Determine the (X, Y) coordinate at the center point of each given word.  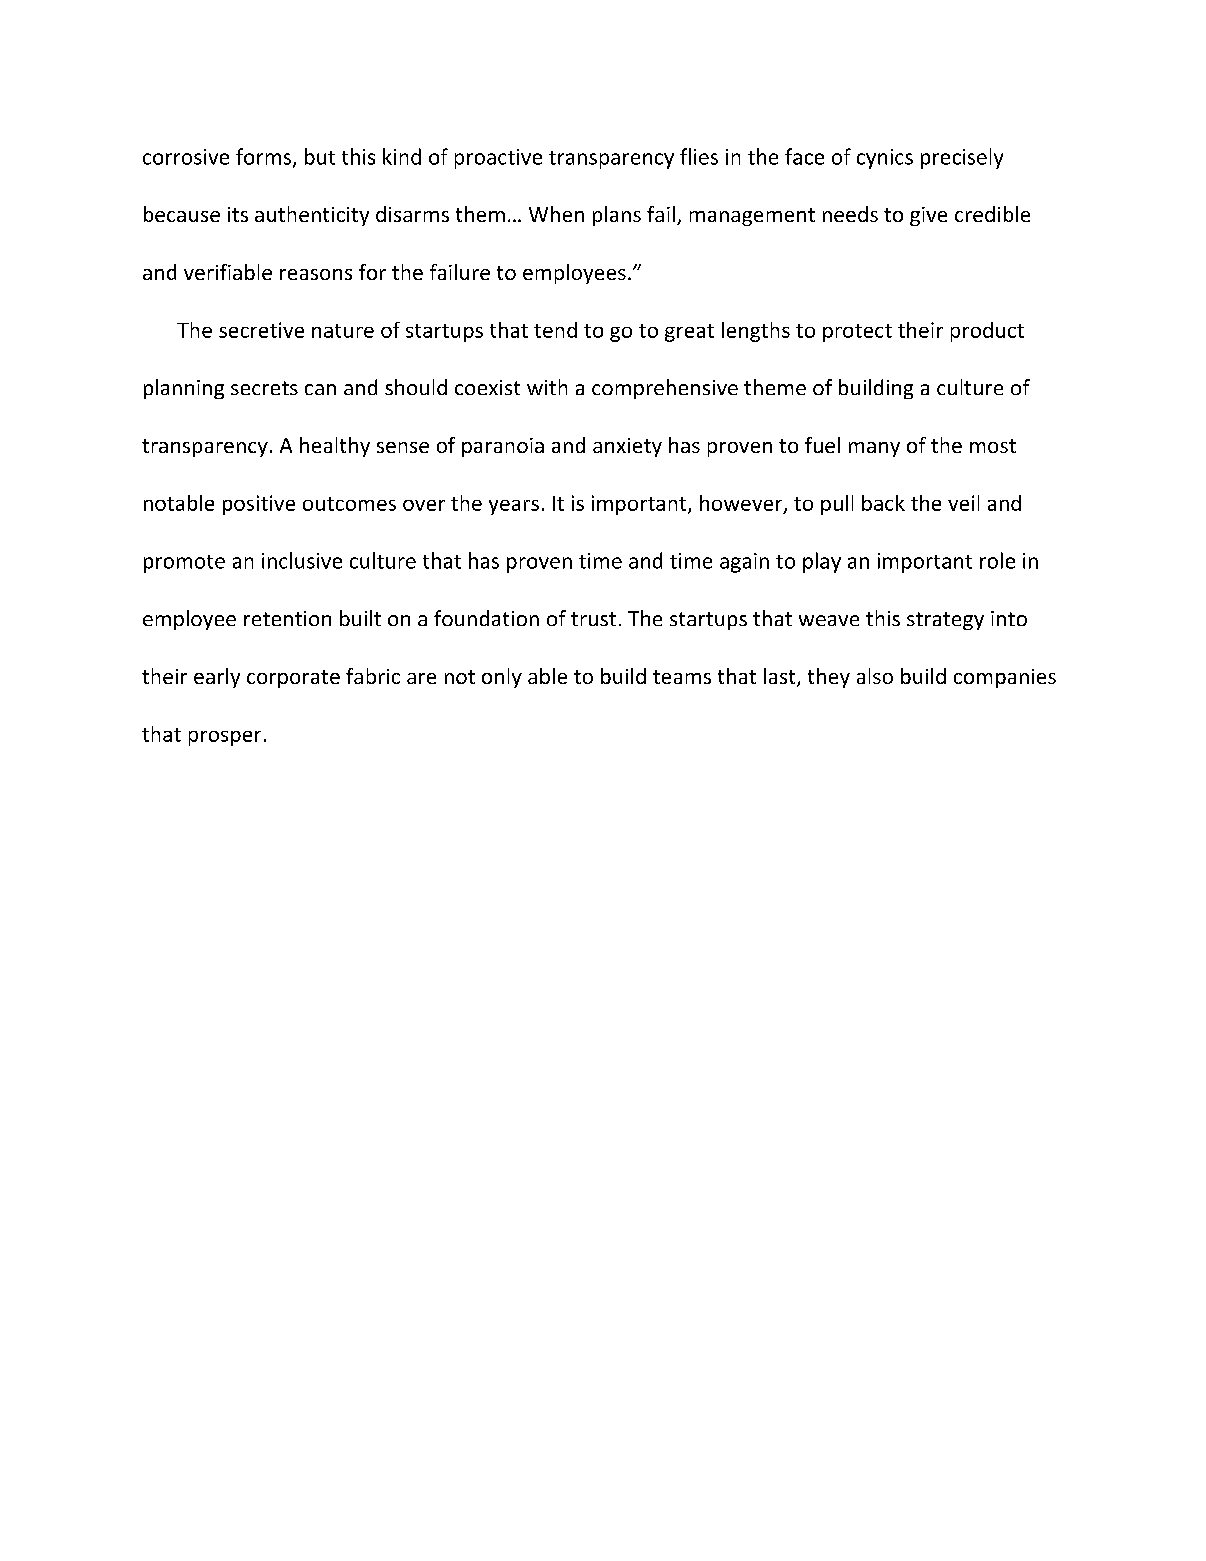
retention (287, 618)
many (874, 449)
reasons (316, 274)
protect (857, 333)
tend (555, 330)
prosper (225, 738)
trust (593, 619)
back (883, 503)
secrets (264, 388)
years (514, 507)
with (547, 387)
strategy (945, 621)
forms (263, 156)
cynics (885, 159)
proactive (498, 159)
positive (259, 505)
